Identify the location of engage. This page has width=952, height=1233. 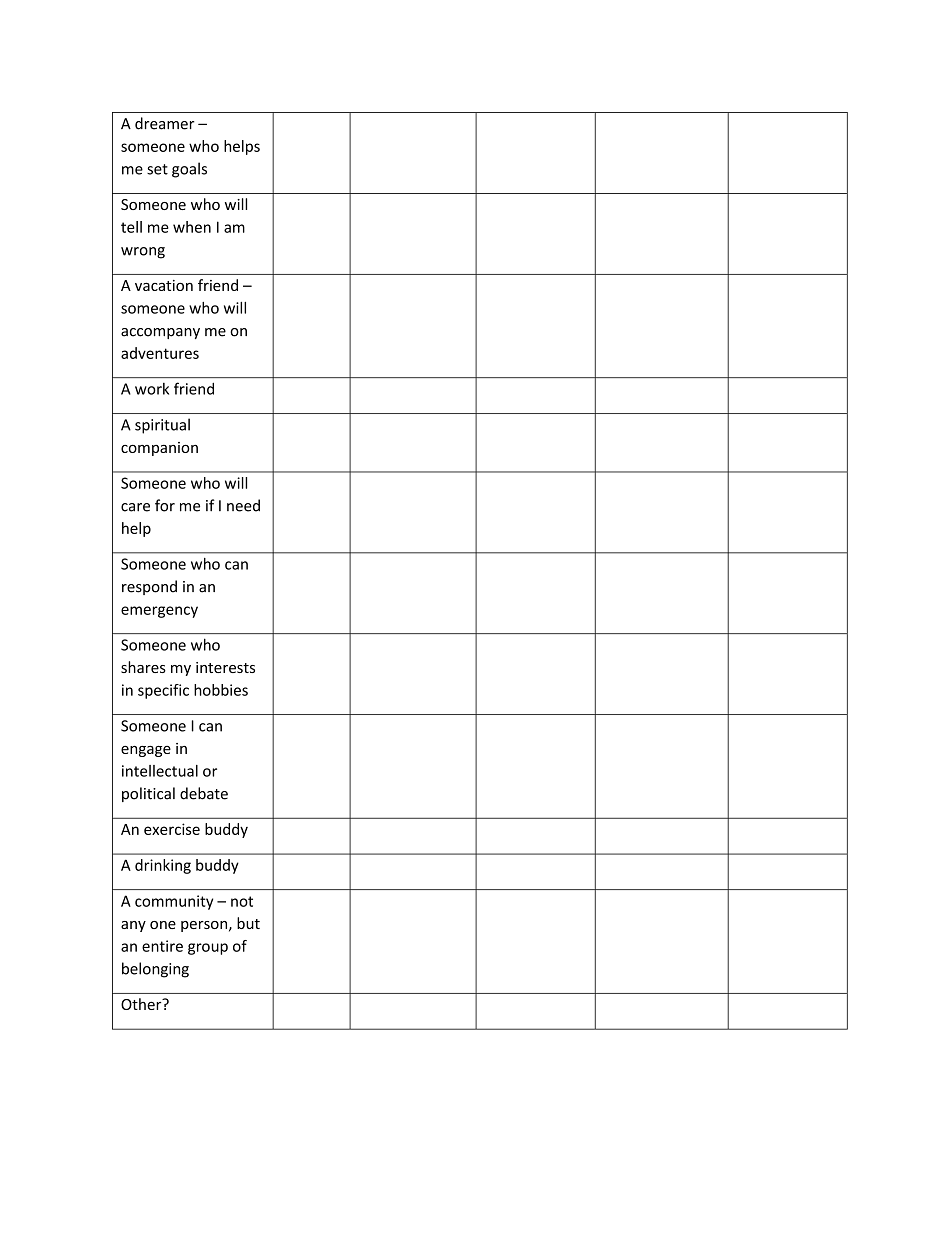
(146, 751).
